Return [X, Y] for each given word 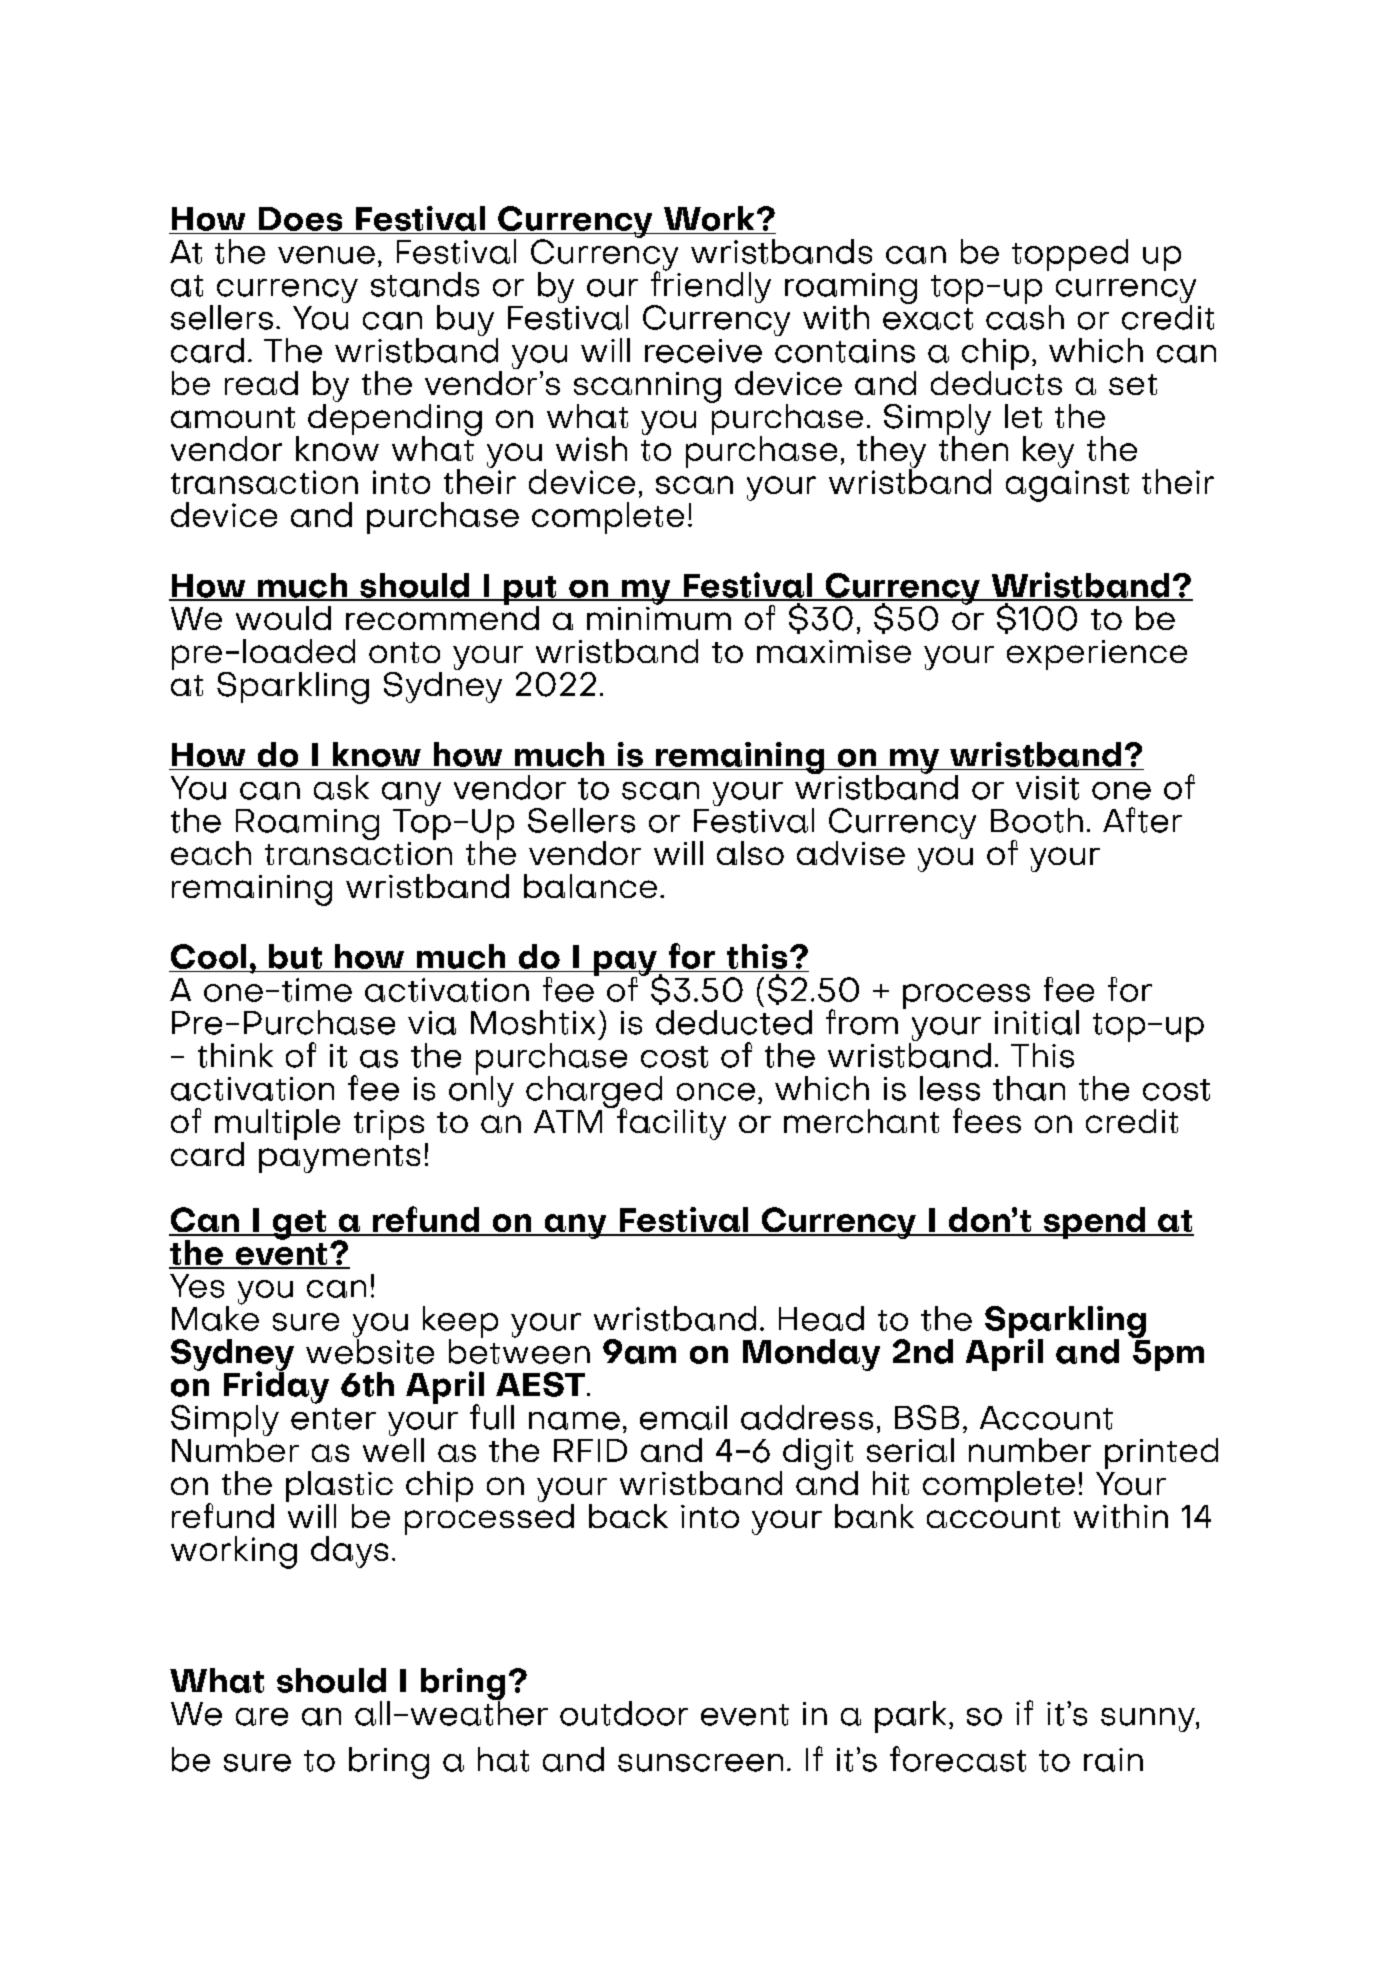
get [299, 1225]
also [750, 853]
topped [1070, 255]
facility [670, 1123]
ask [341, 787]
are [262, 1717]
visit [1047, 788]
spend [1094, 1223]
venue [326, 255]
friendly [711, 287]
